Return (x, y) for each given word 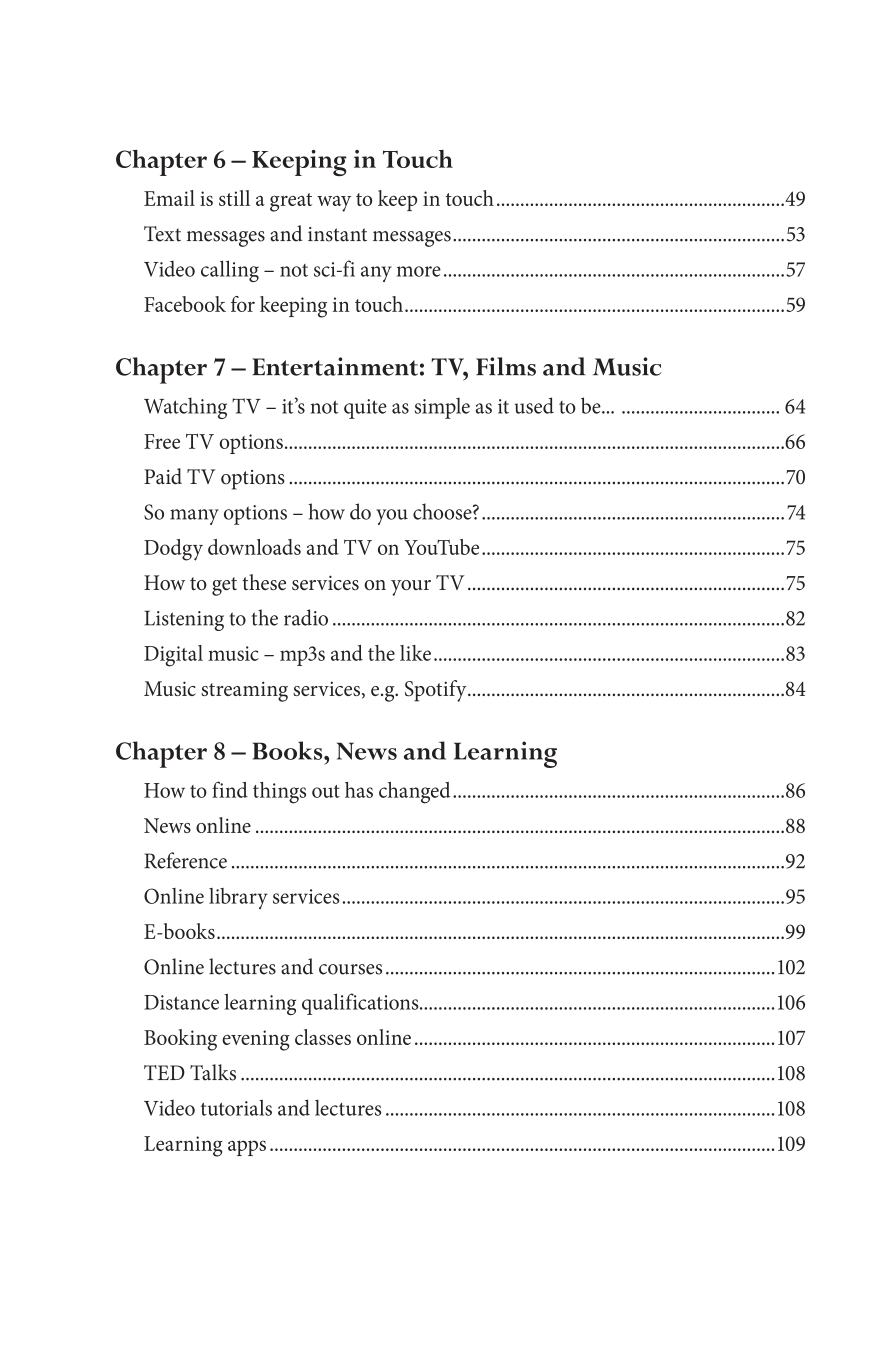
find (230, 789)
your (411, 588)
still (234, 198)
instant (337, 234)
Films (506, 366)
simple (442, 408)
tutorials (236, 1107)
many (194, 517)
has (359, 790)
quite (365, 409)
